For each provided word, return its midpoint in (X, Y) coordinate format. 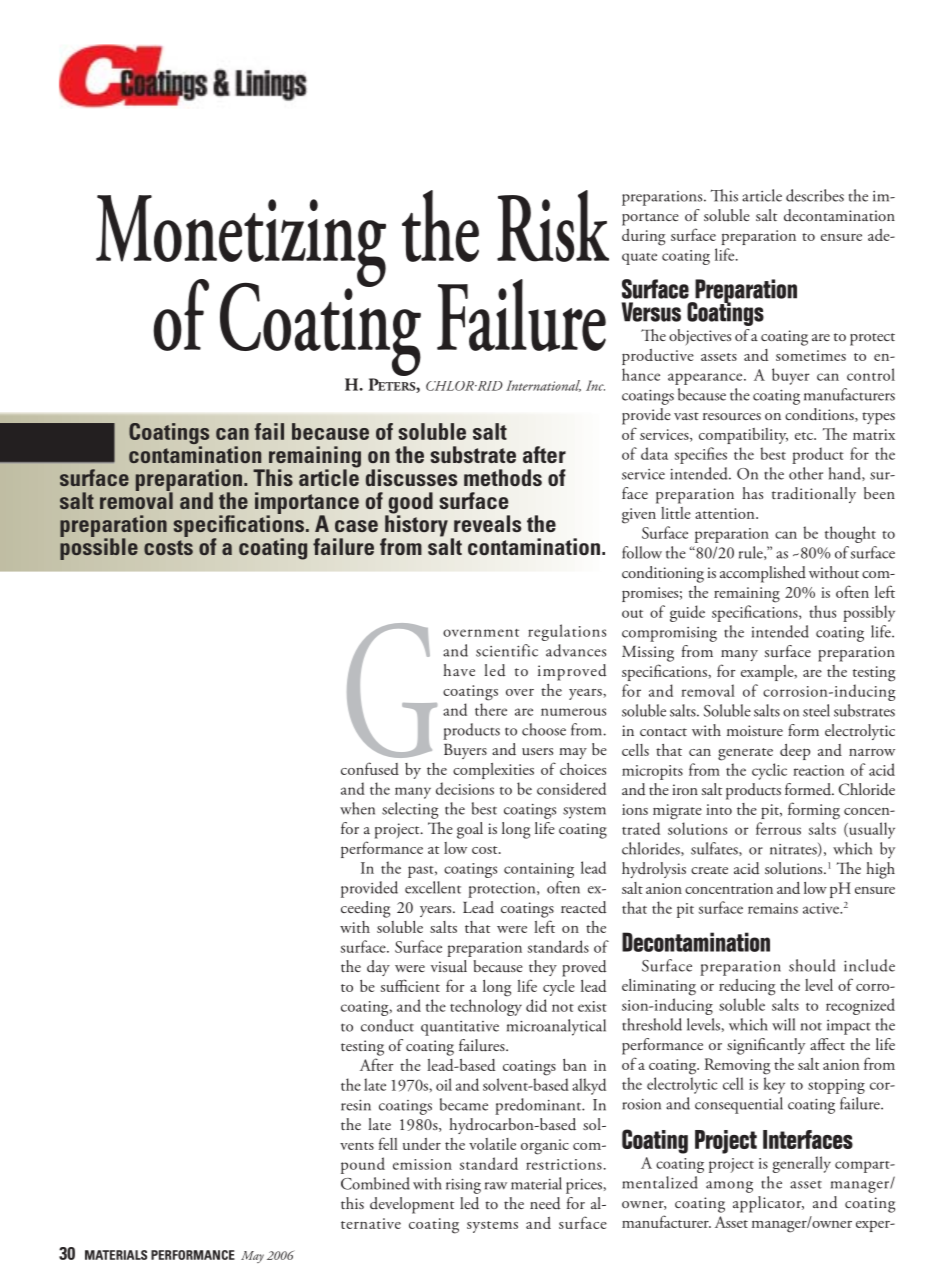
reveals (487, 523)
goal (470, 830)
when (357, 808)
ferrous (778, 828)
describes (815, 195)
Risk (553, 226)
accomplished (763, 574)
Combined (375, 1183)
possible (99, 548)
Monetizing (241, 242)
